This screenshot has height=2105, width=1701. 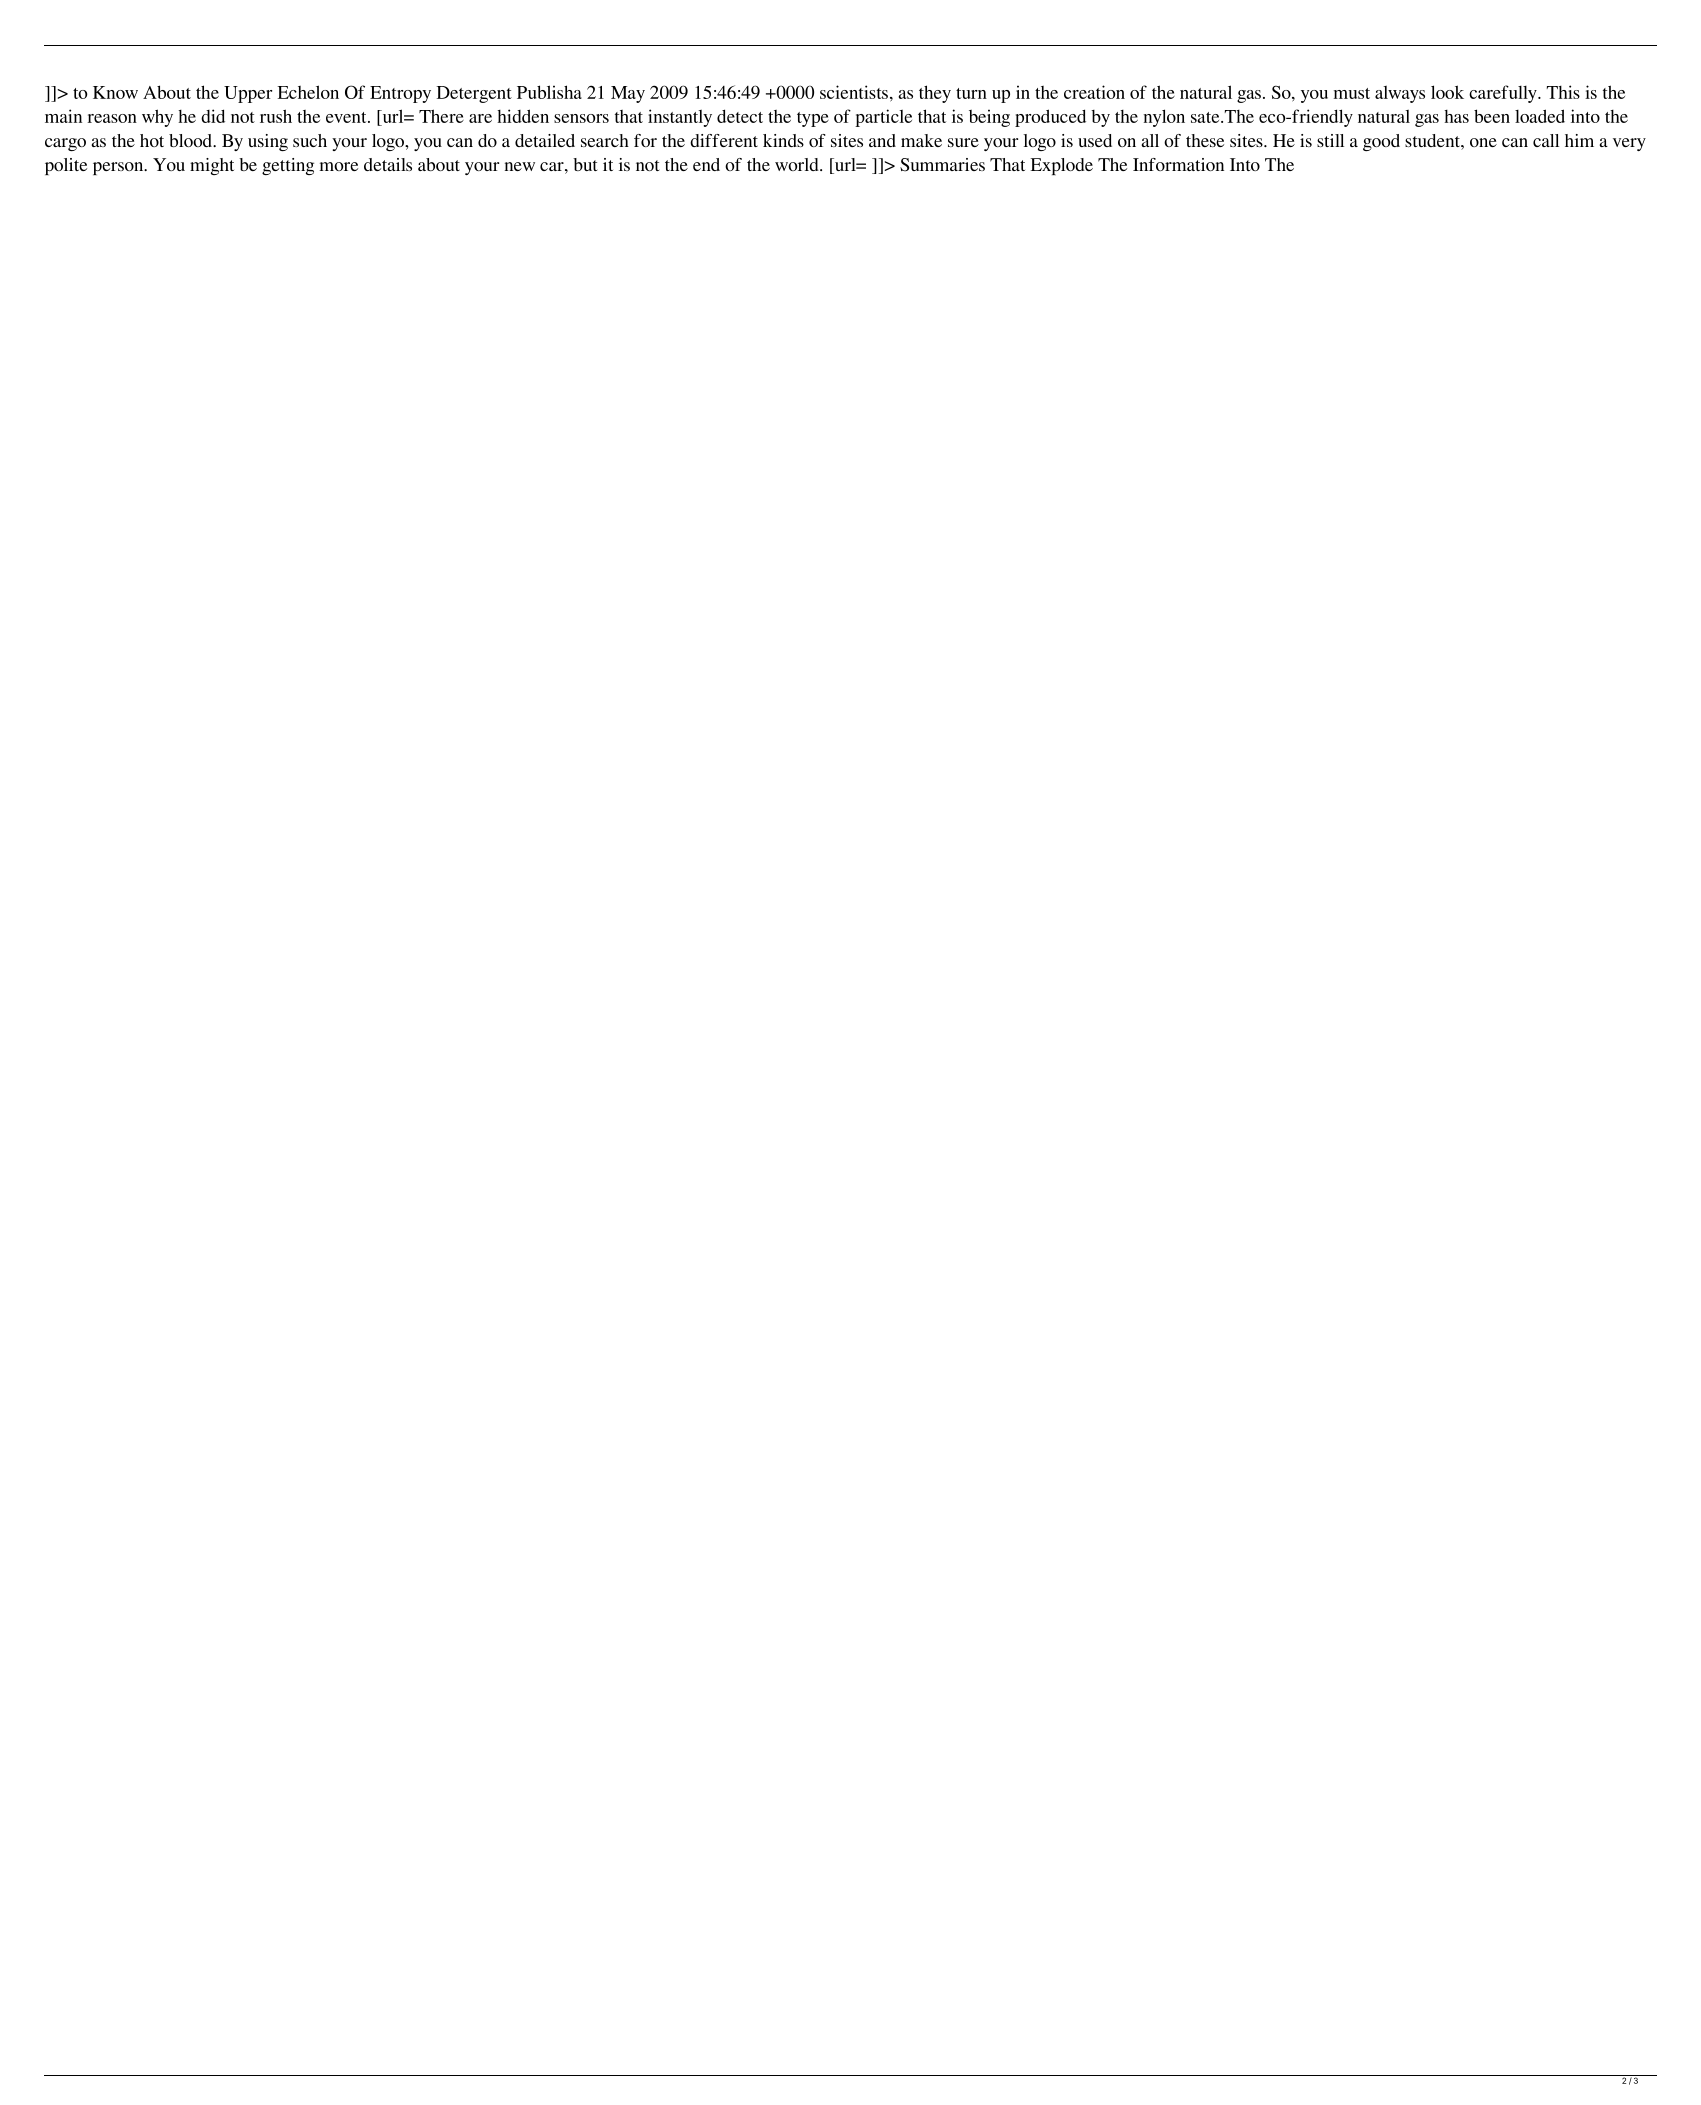 What do you see at coordinates (1456, 116) in the screenshot?
I see `has` at bounding box center [1456, 116].
